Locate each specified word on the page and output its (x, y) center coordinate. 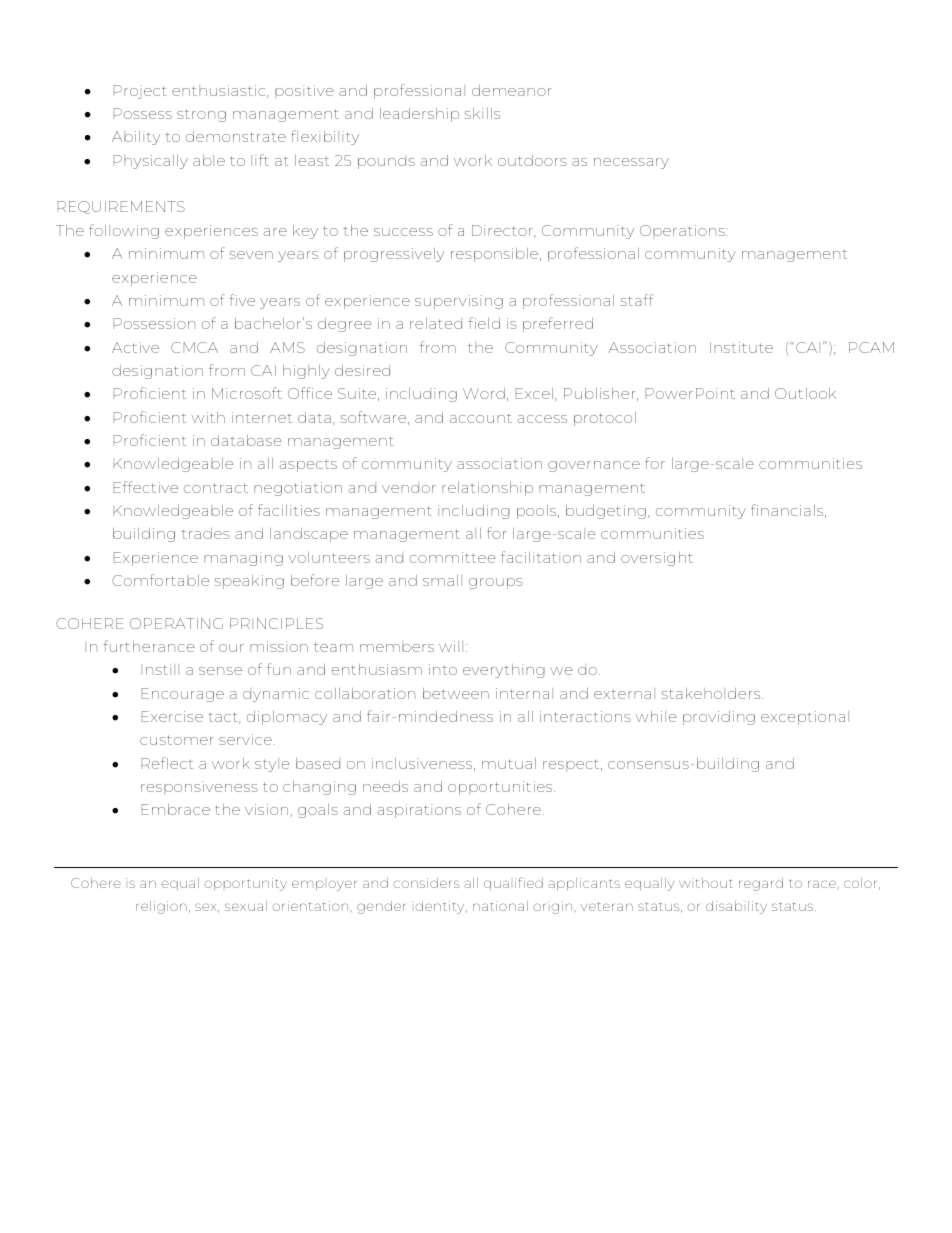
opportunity (245, 884)
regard (761, 884)
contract (216, 488)
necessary (631, 163)
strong (201, 115)
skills (482, 113)
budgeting (606, 512)
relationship (487, 489)
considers (426, 883)
